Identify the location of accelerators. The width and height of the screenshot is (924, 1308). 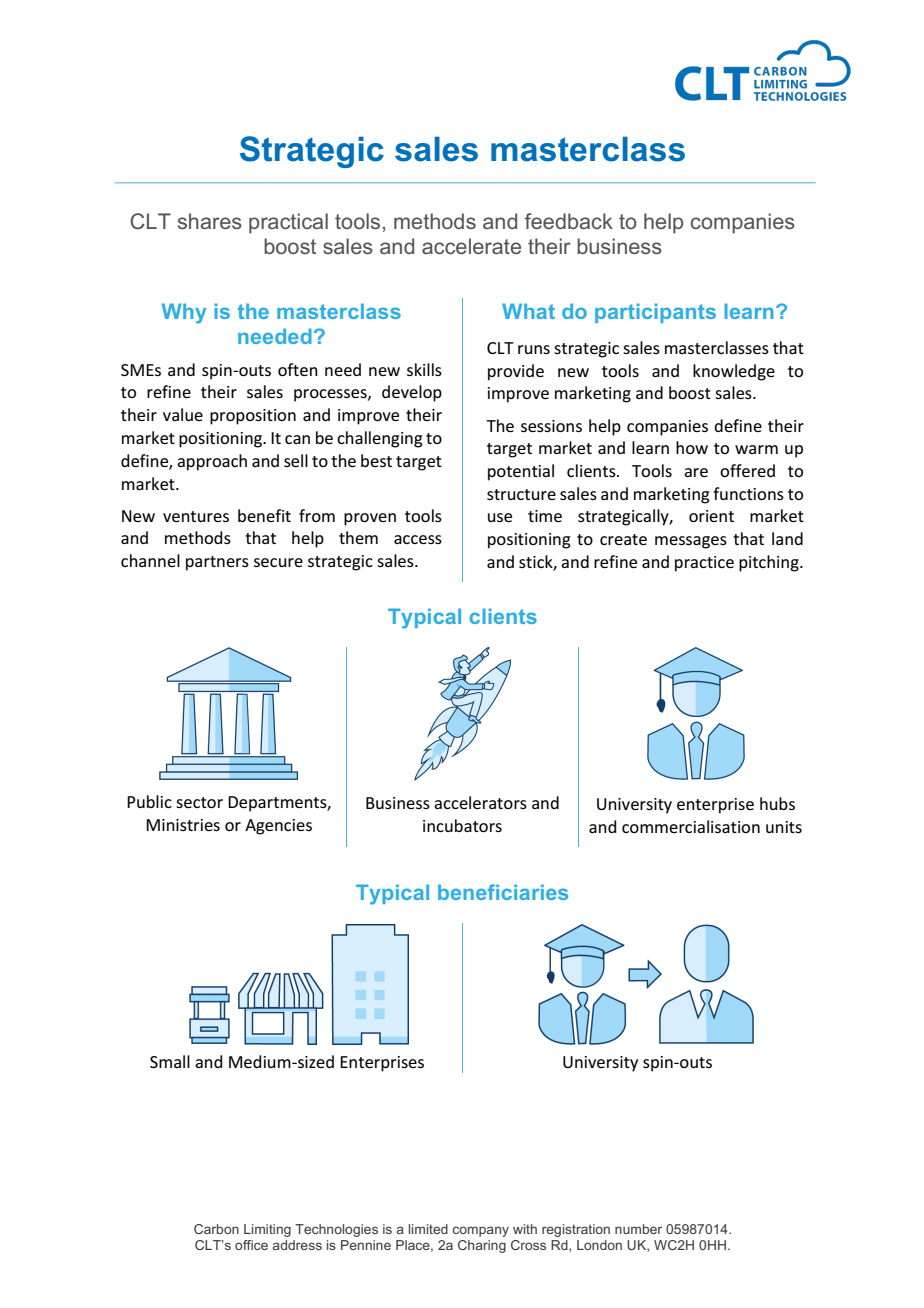
(480, 802).
